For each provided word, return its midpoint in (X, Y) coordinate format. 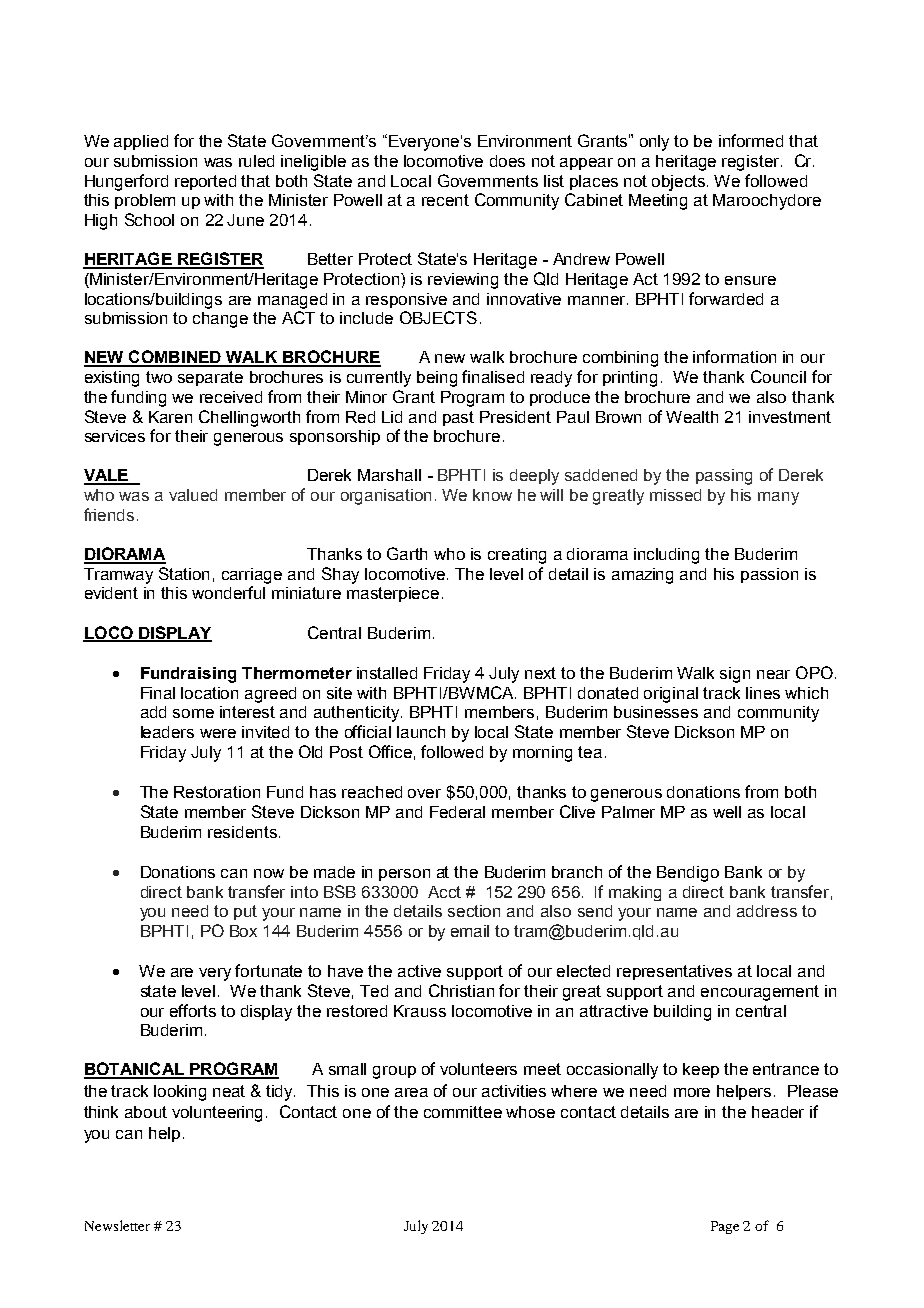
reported (205, 182)
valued (193, 495)
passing (724, 477)
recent (445, 200)
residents (242, 832)
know (492, 495)
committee (463, 1112)
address (767, 911)
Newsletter (117, 1225)
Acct (444, 892)
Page (725, 1227)
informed (751, 140)
